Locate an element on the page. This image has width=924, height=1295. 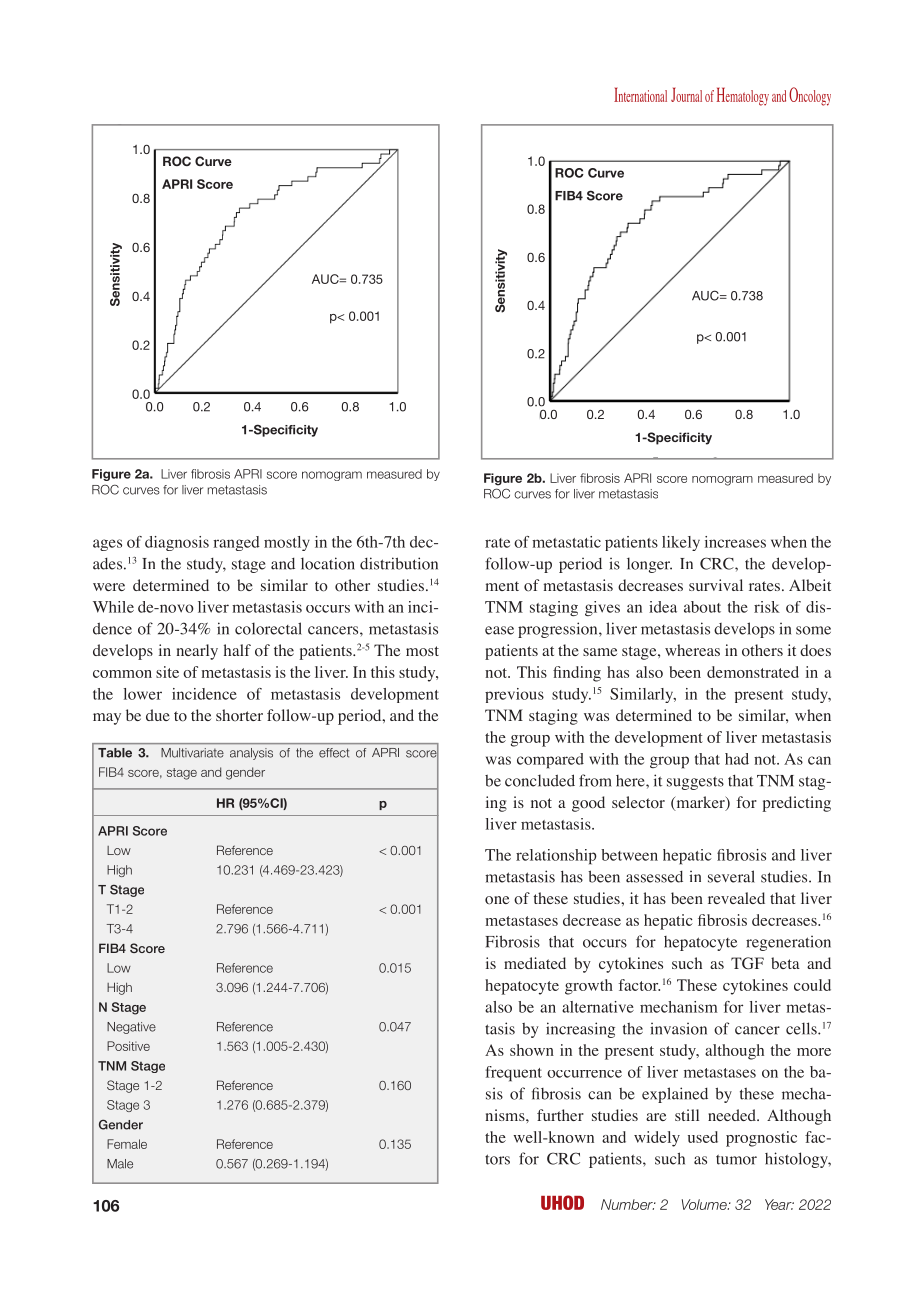
Multivariate is located at coordinates (192, 753).
